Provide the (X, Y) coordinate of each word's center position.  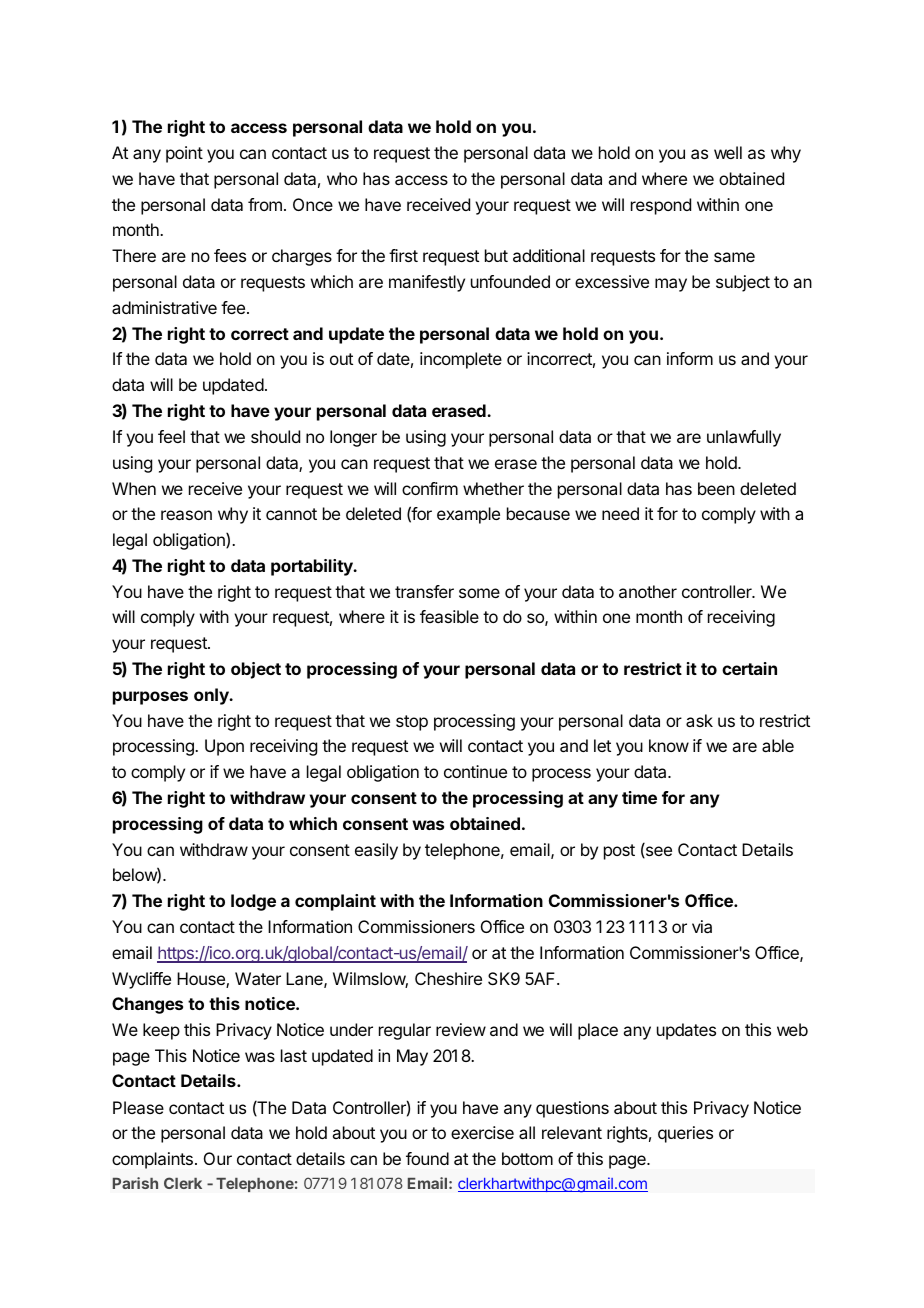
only (212, 696)
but (496, 255)
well (728, 152)
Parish (135, 1183)
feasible (449, 616)
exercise (482, 1132)
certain (749, 668)
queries (685, 1134)
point (184, 154)
